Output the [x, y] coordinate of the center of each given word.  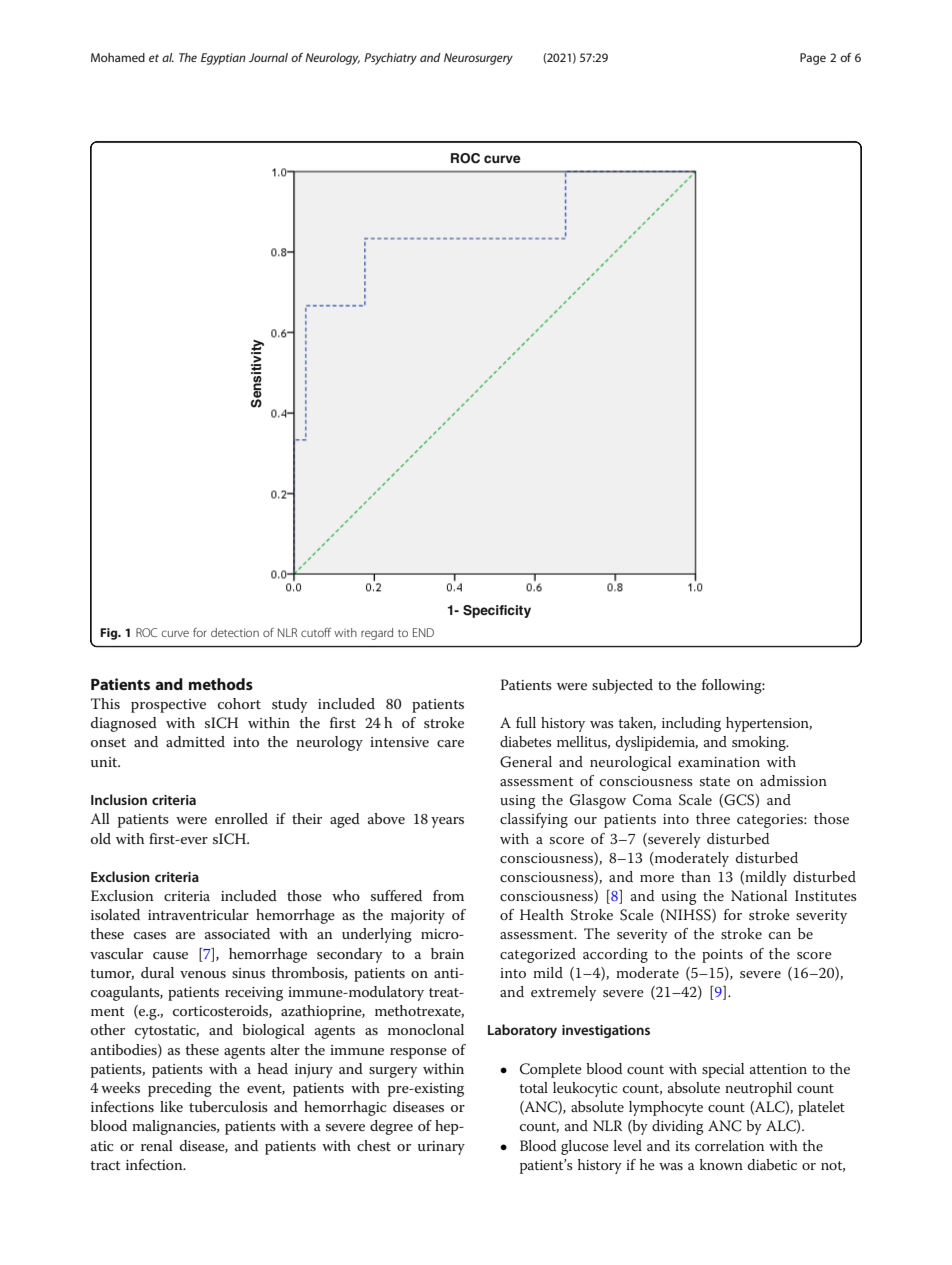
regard [377, 634]
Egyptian [223, 59]
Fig [110, 634]
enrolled [241, 818]
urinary [441, 1148]
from [448, 895]
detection [235, 632]
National [759, 895]
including [691, 724]
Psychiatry [390, 59]
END [423, 632]
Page [813, 59]
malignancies [175, 1127]
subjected [622, 686]
